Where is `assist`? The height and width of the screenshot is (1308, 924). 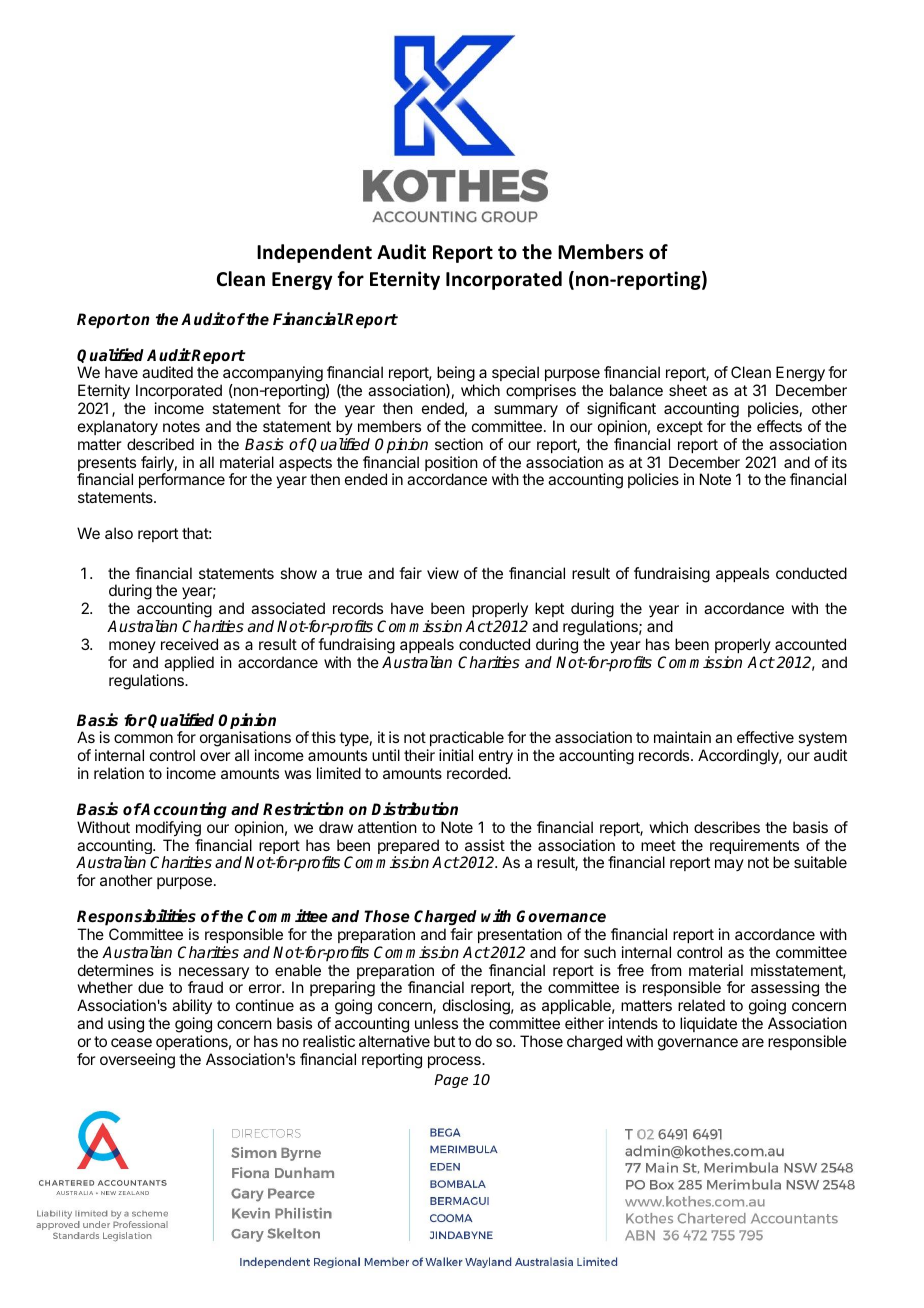 assist is located at coordinates (485, 845).
